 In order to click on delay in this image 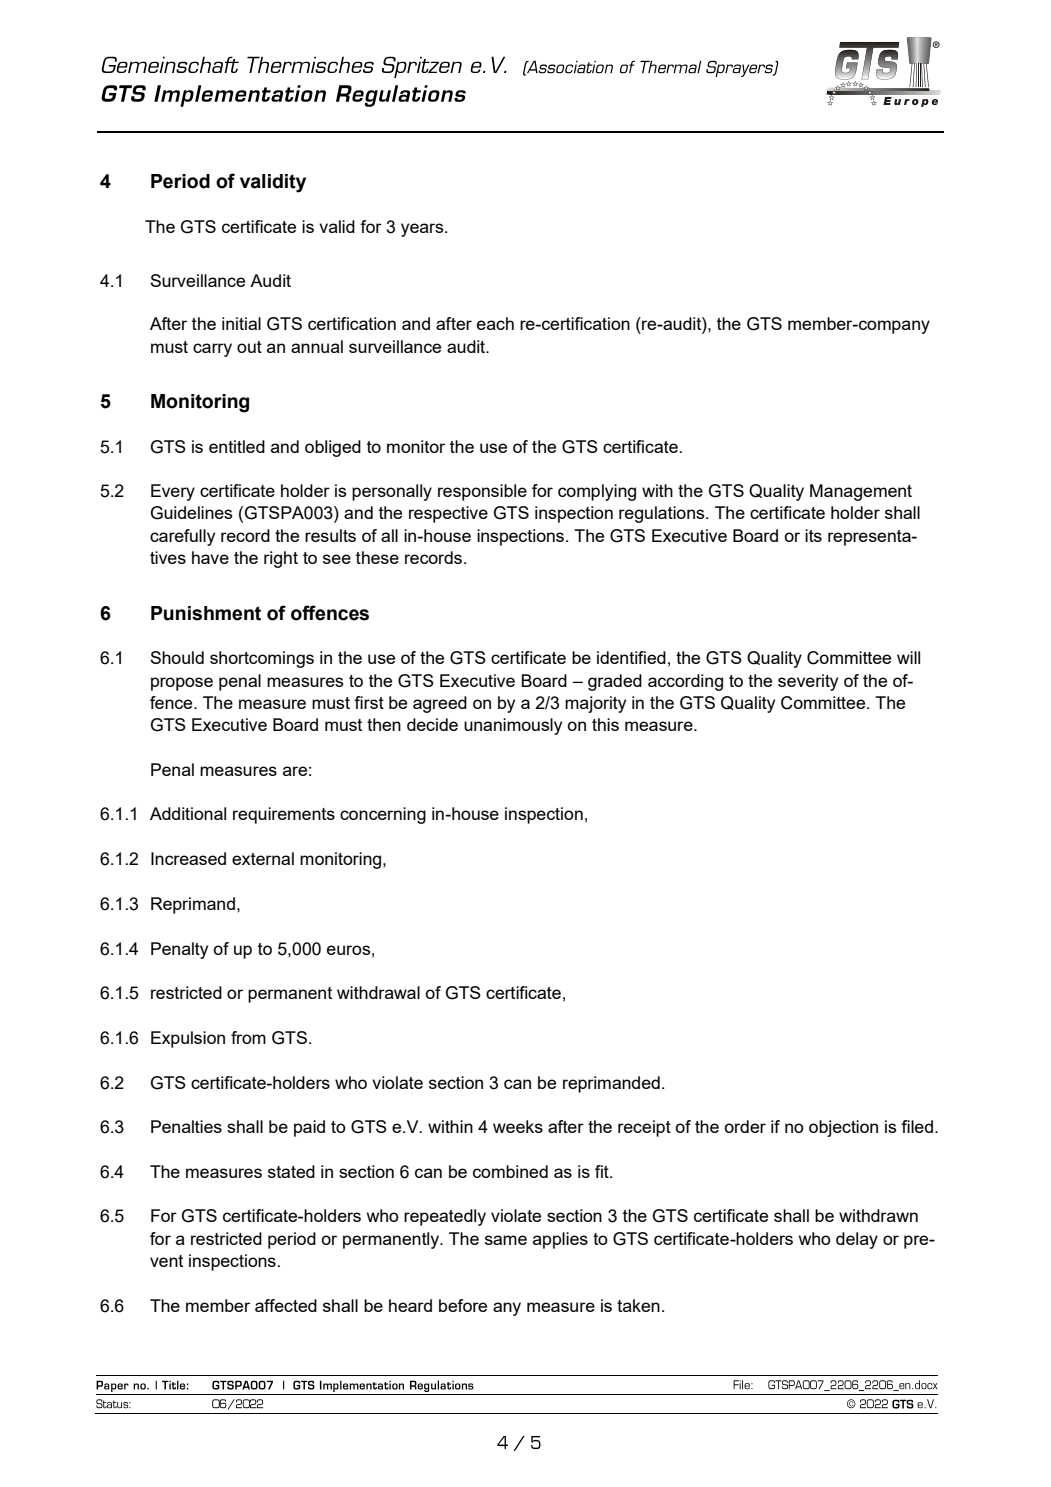, I will do `click(857, 1240)`.
